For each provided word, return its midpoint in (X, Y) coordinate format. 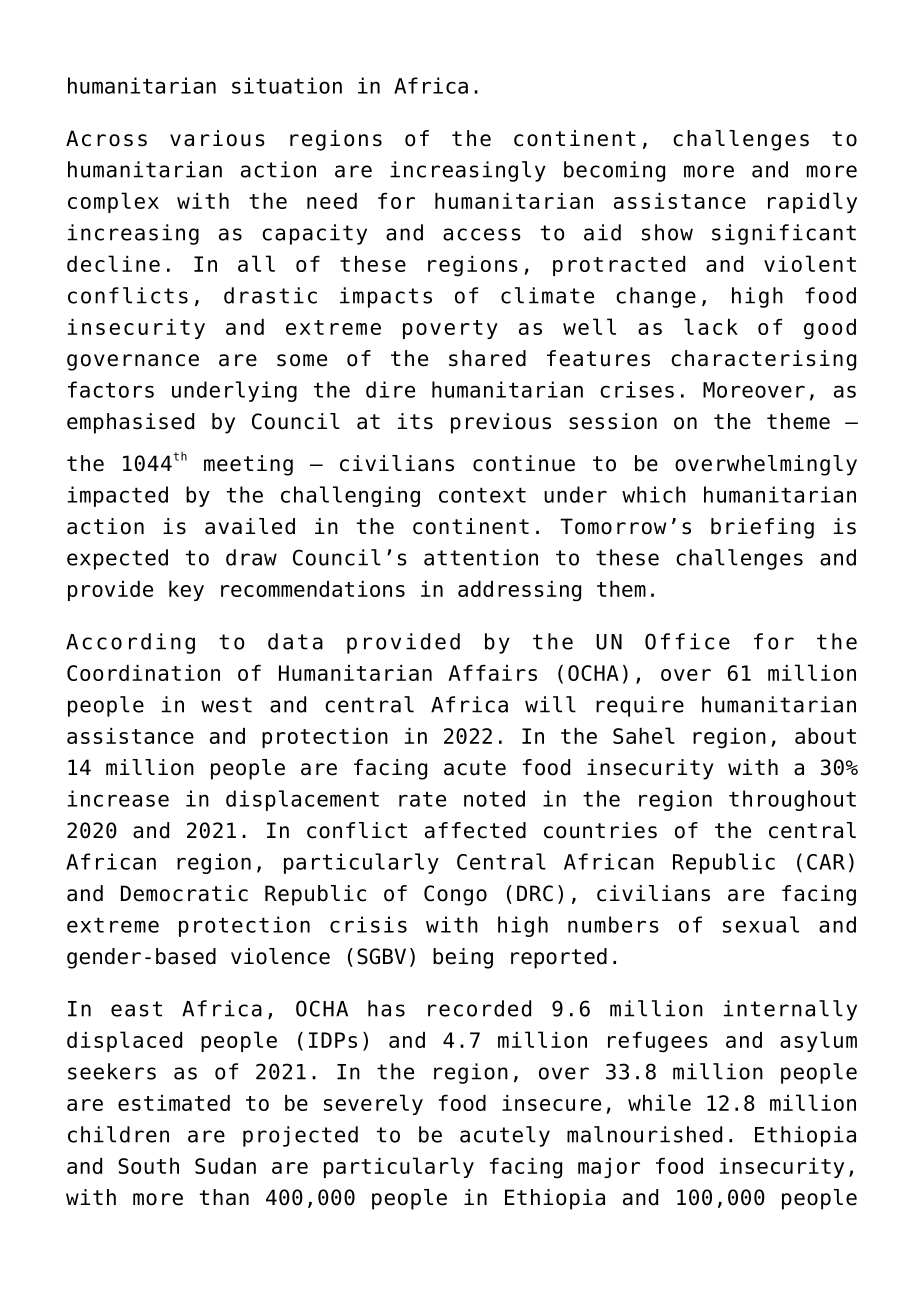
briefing (762, 528)
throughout (792, 800)
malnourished (644, 1134)
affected (475, 830)
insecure (551, 1103)
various (217, 138)
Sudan (225, 1166)
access (482, 234)
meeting (248, 465)
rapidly (812, 202)
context (482, 495)
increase (118, 798)
